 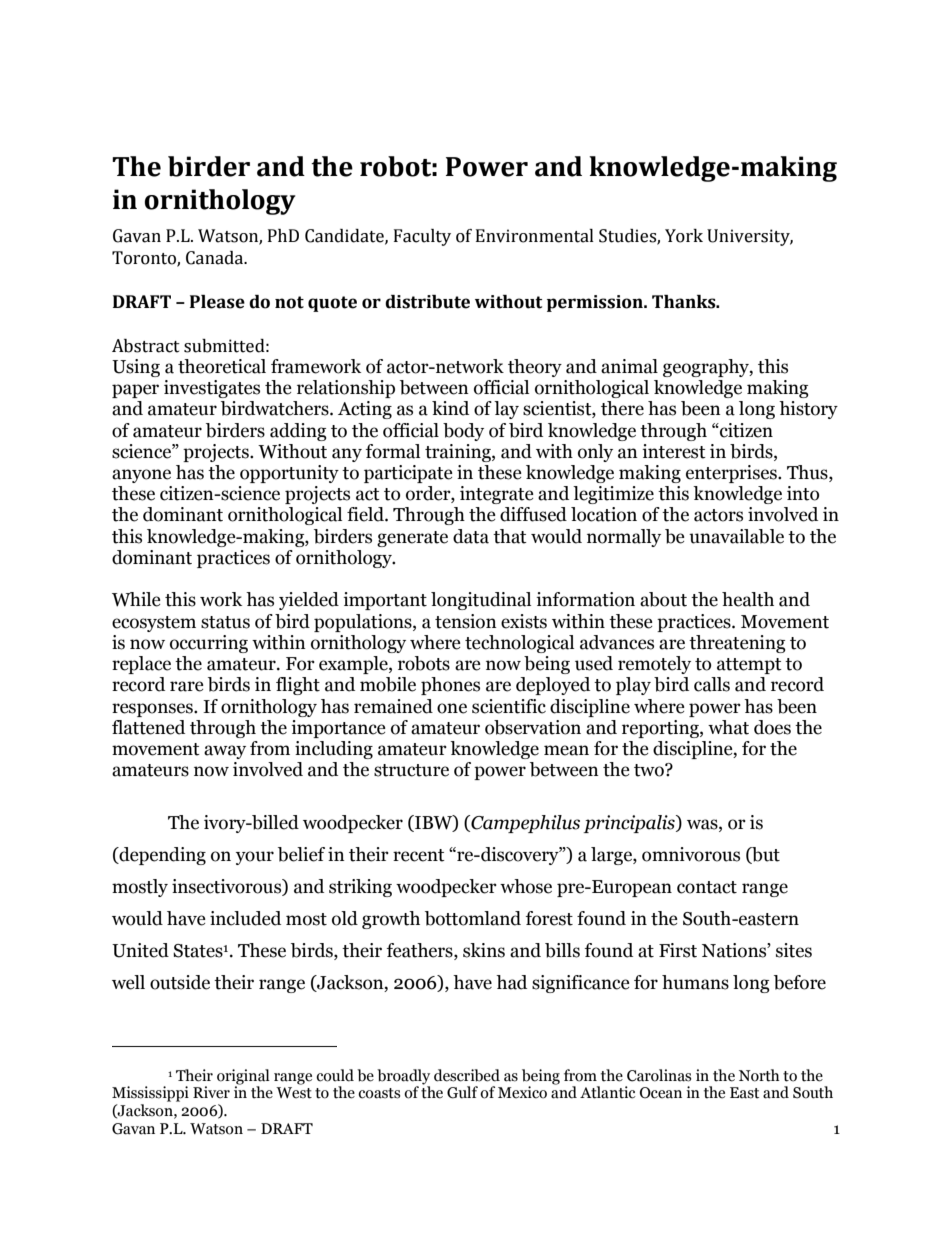 I want to click on away, so click(x=225, y=752).
